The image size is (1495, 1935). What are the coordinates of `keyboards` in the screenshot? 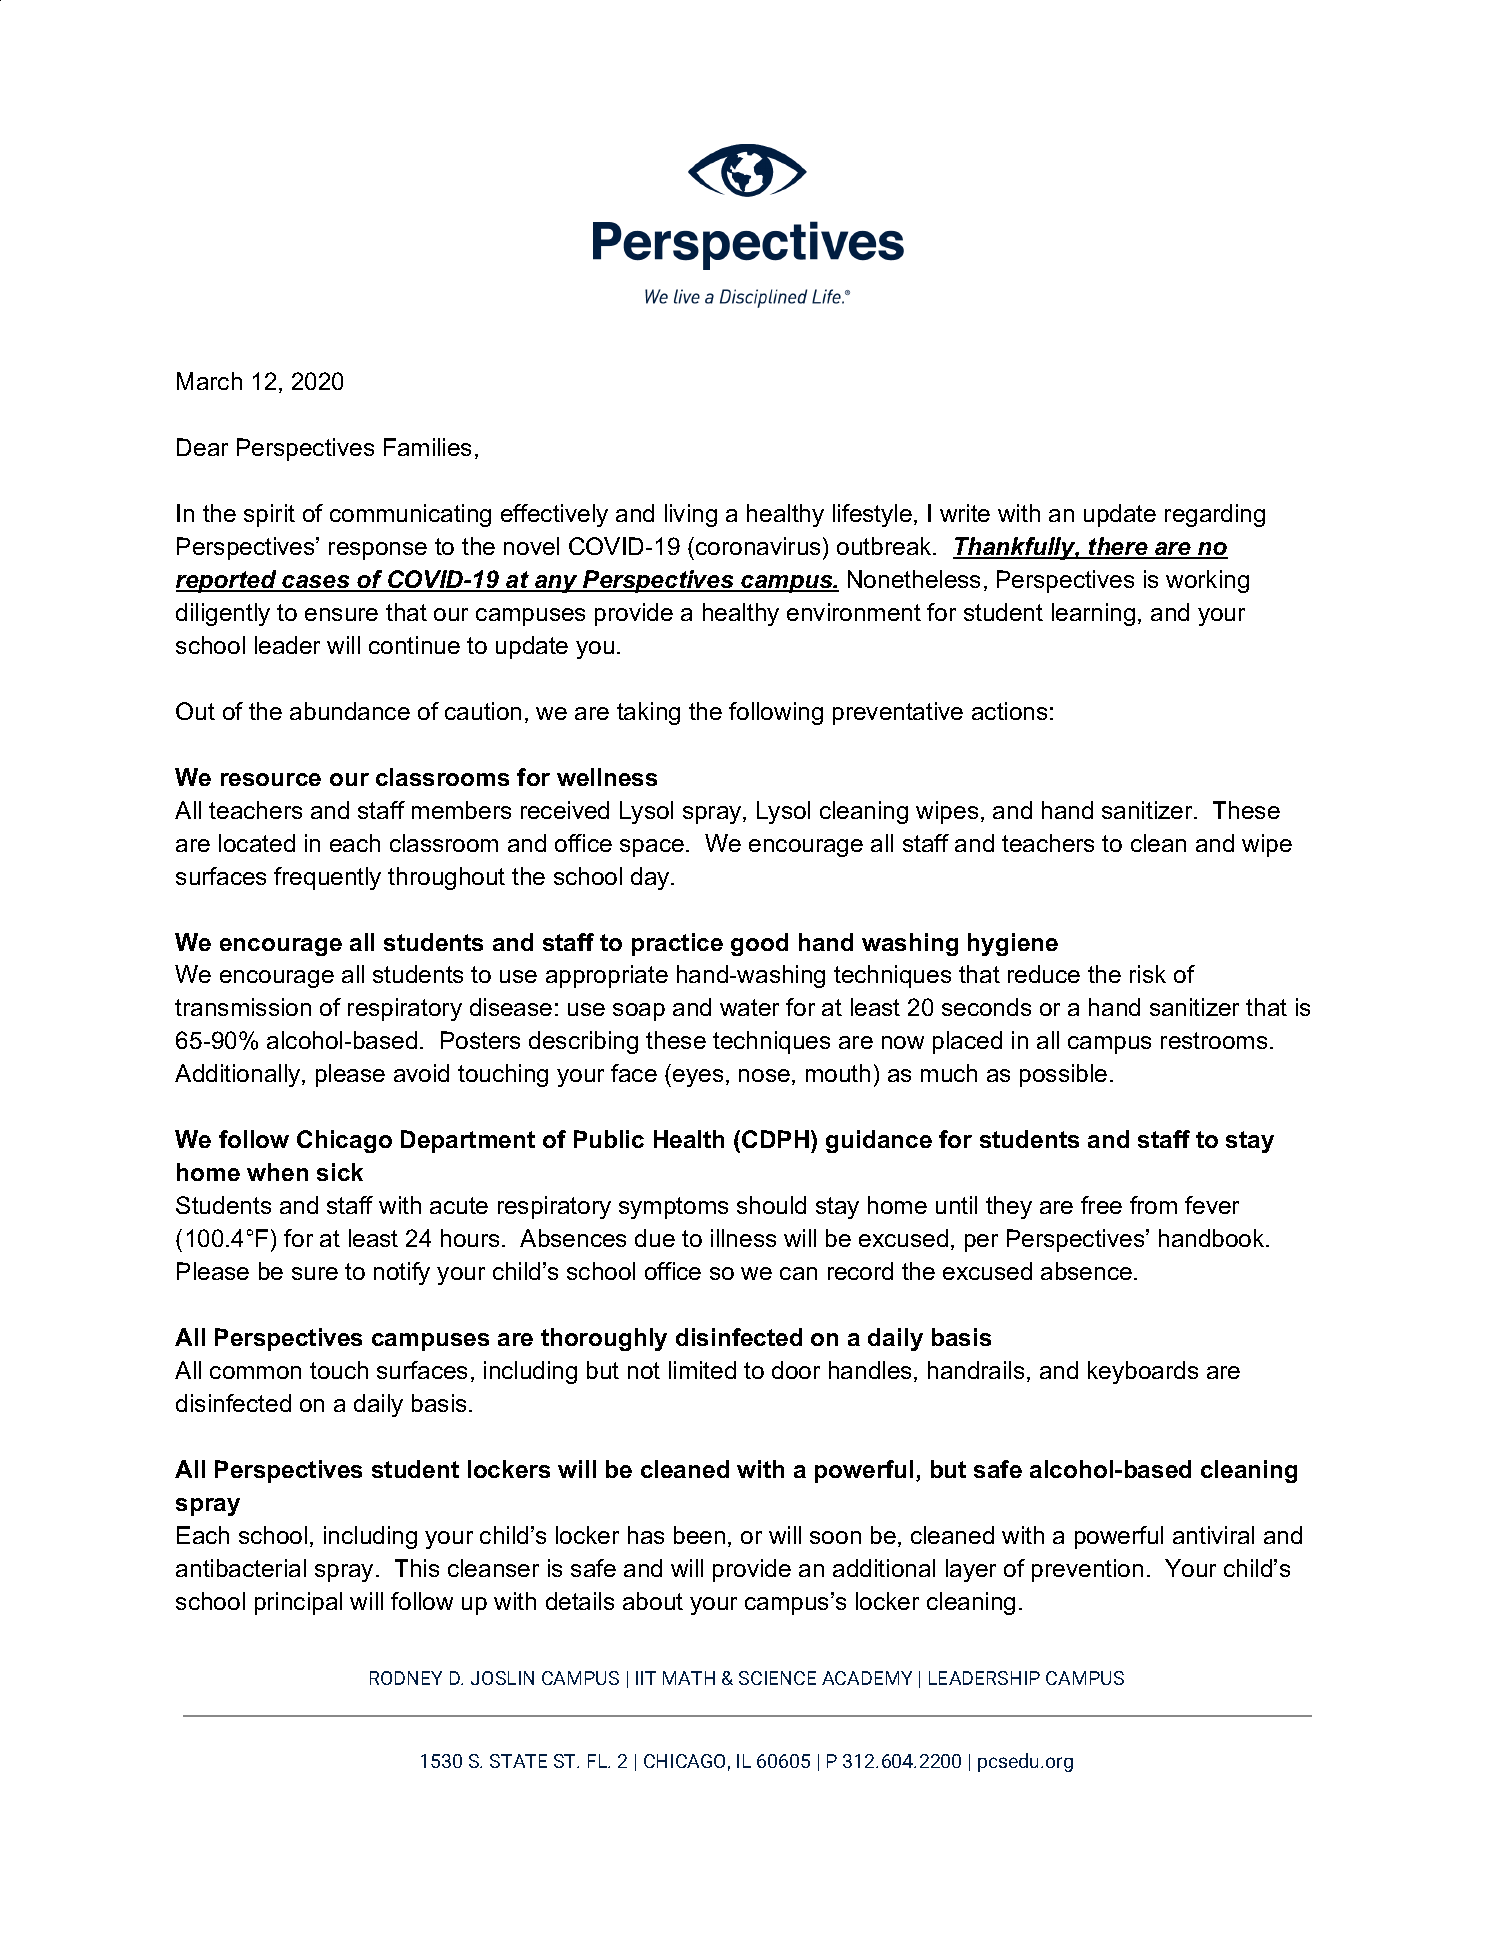 It's located at (1143, 1372).
